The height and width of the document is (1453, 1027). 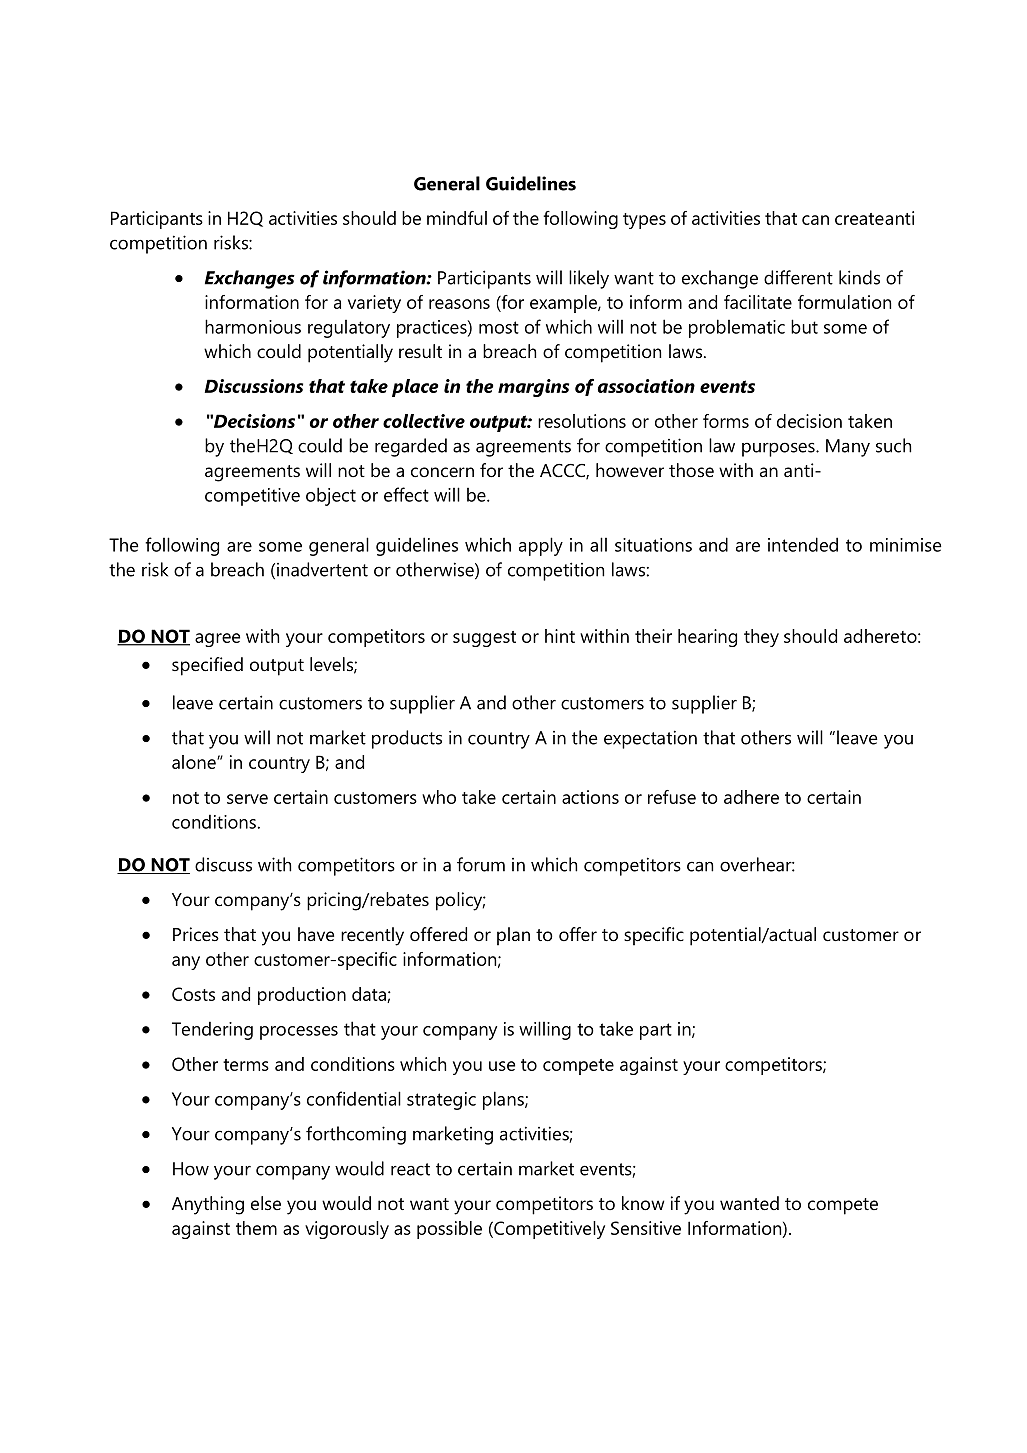 What do you see at coordinates (302, 996) in the document?
I see `production` at bounding box center [302, 996].
